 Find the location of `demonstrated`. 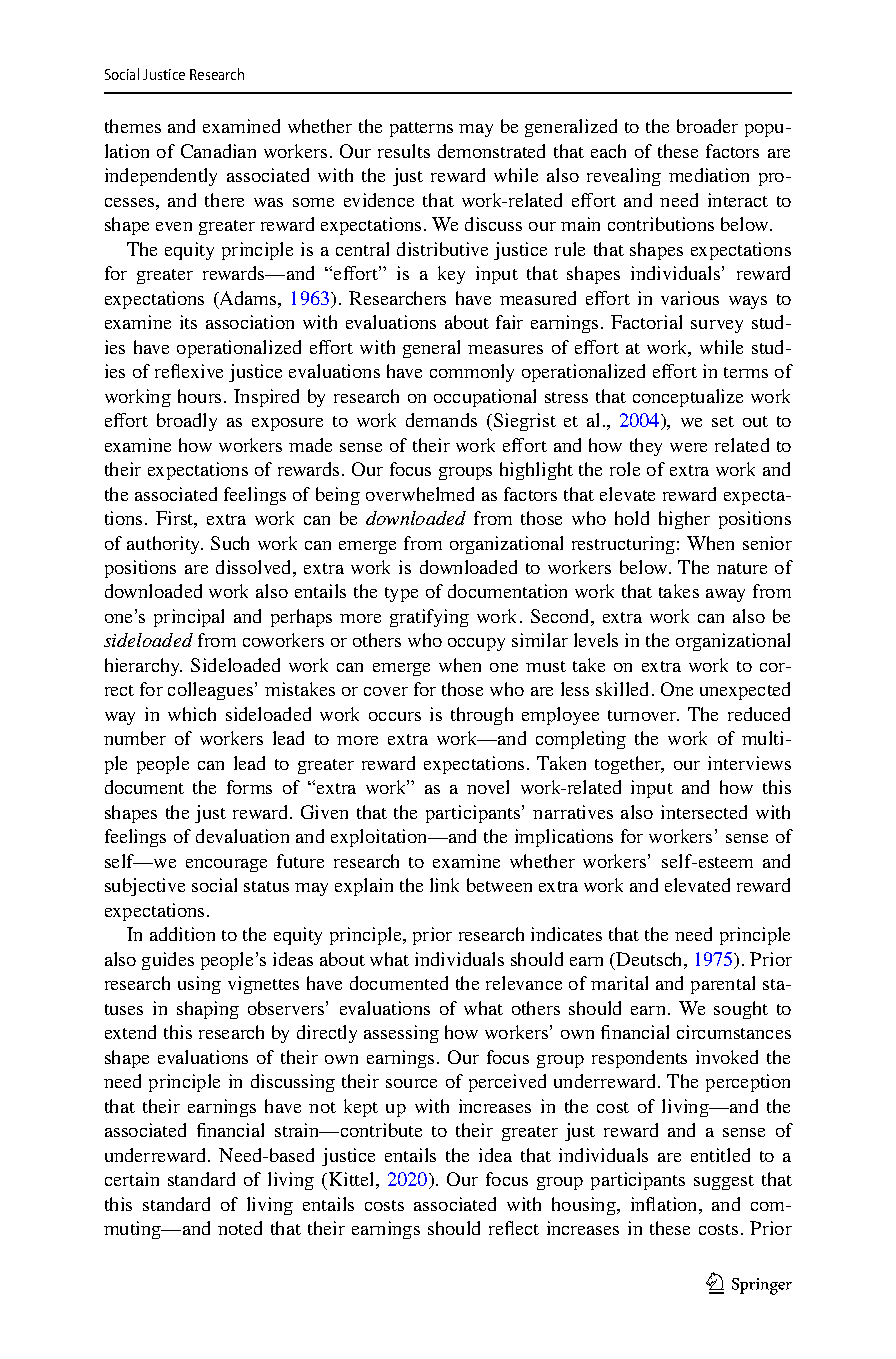

demonstrated is located at coordinates (491, 151).
